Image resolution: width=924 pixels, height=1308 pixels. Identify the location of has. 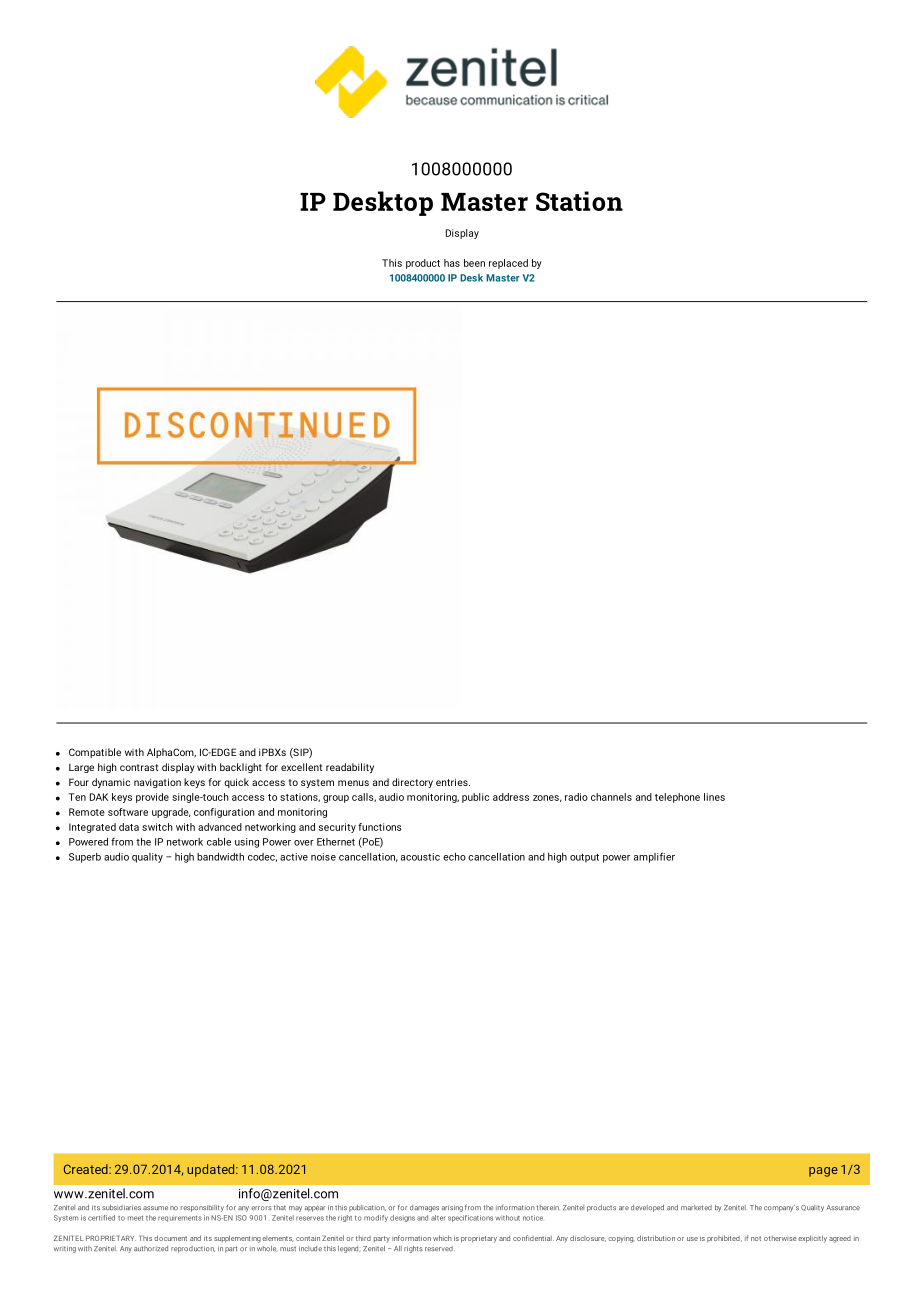
(452, 263).
